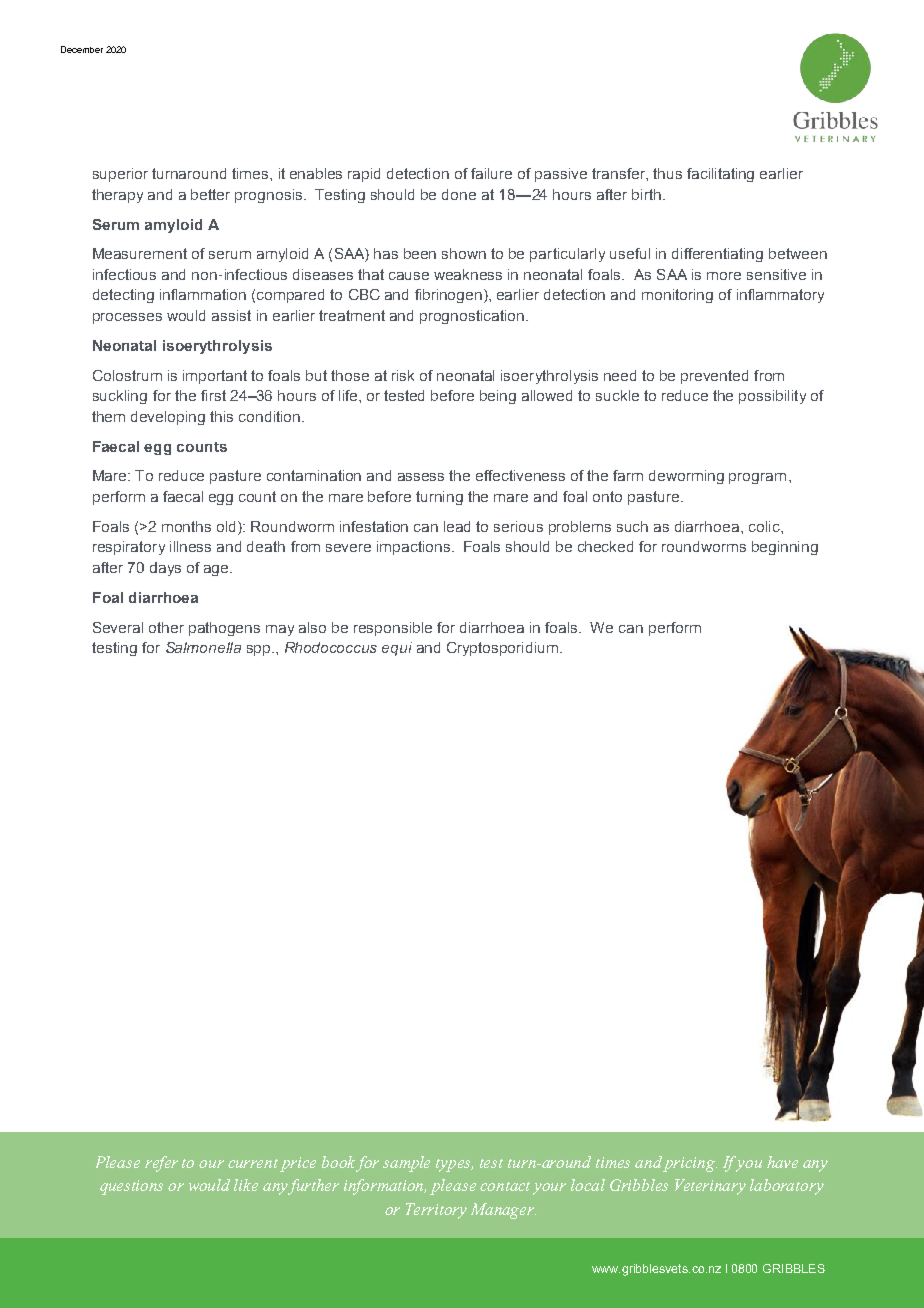 Image resolution: width=924 pixels, height=1308 pixels. Describe the element at coordinates (720, 175) in the page. I see `facilitating` at that location.
